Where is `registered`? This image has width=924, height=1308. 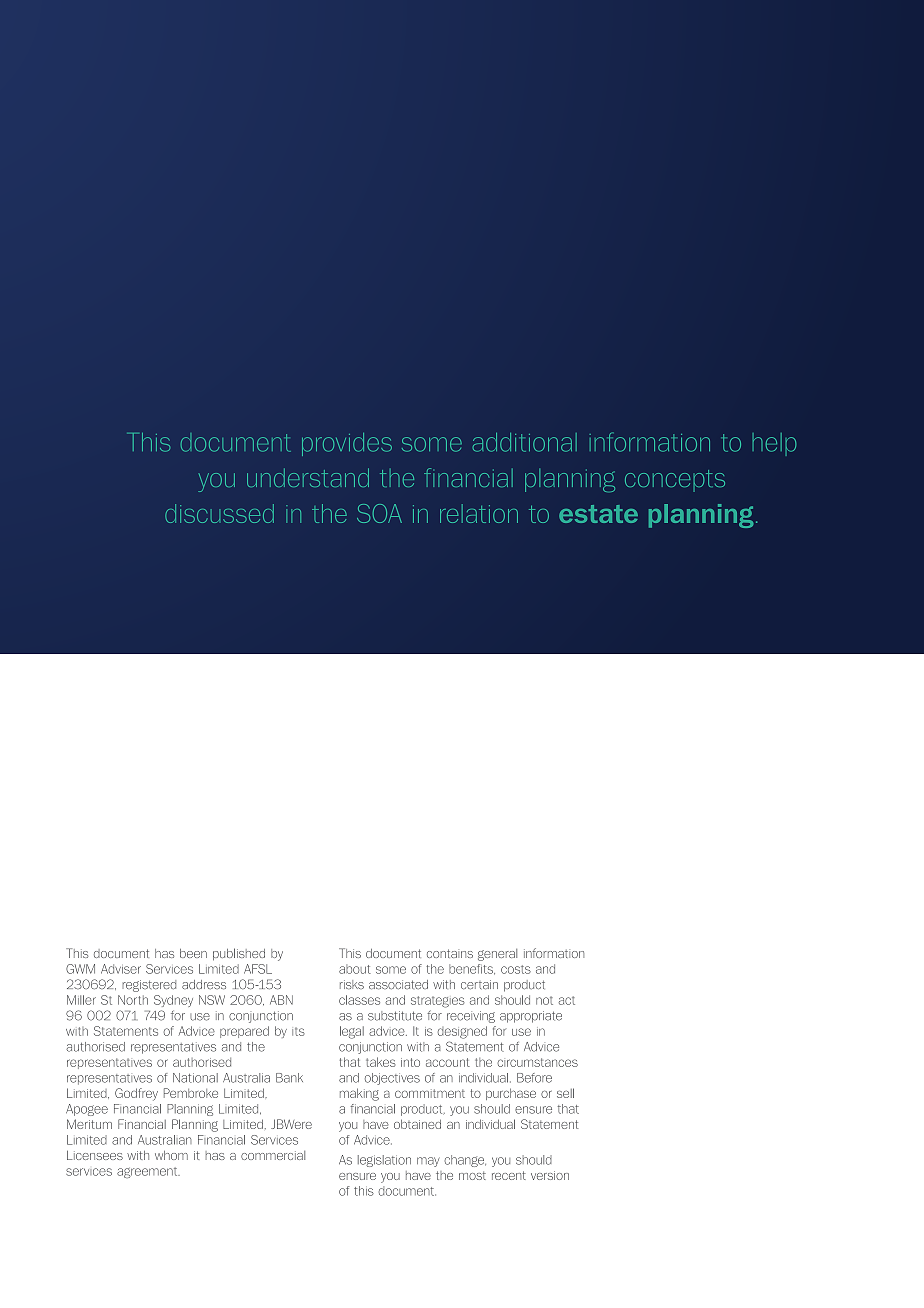 registered is located at coordinates (149, 986).
